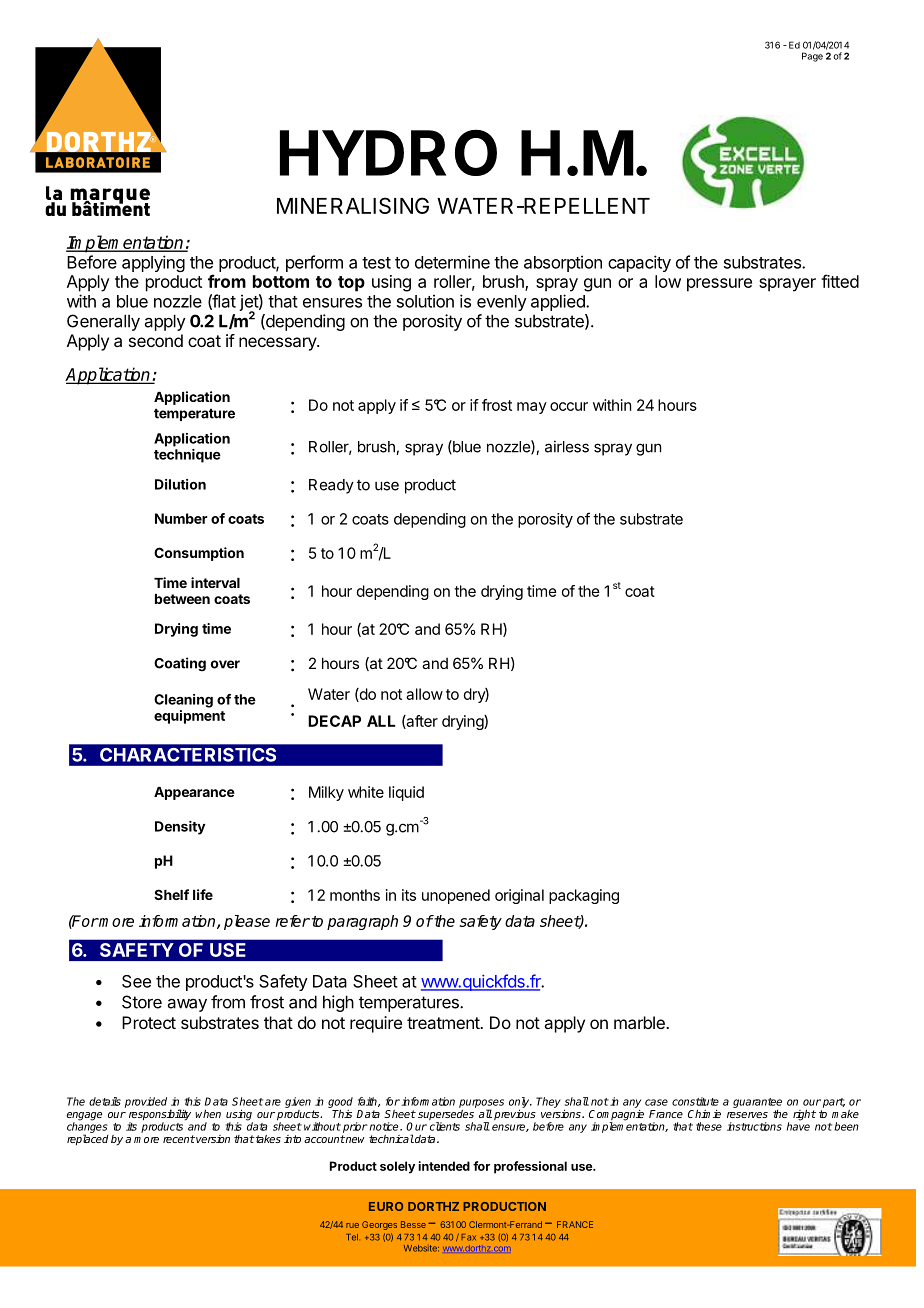  Describe the element at coordinates (452, 262) in the page. I see `determine` at that location.
